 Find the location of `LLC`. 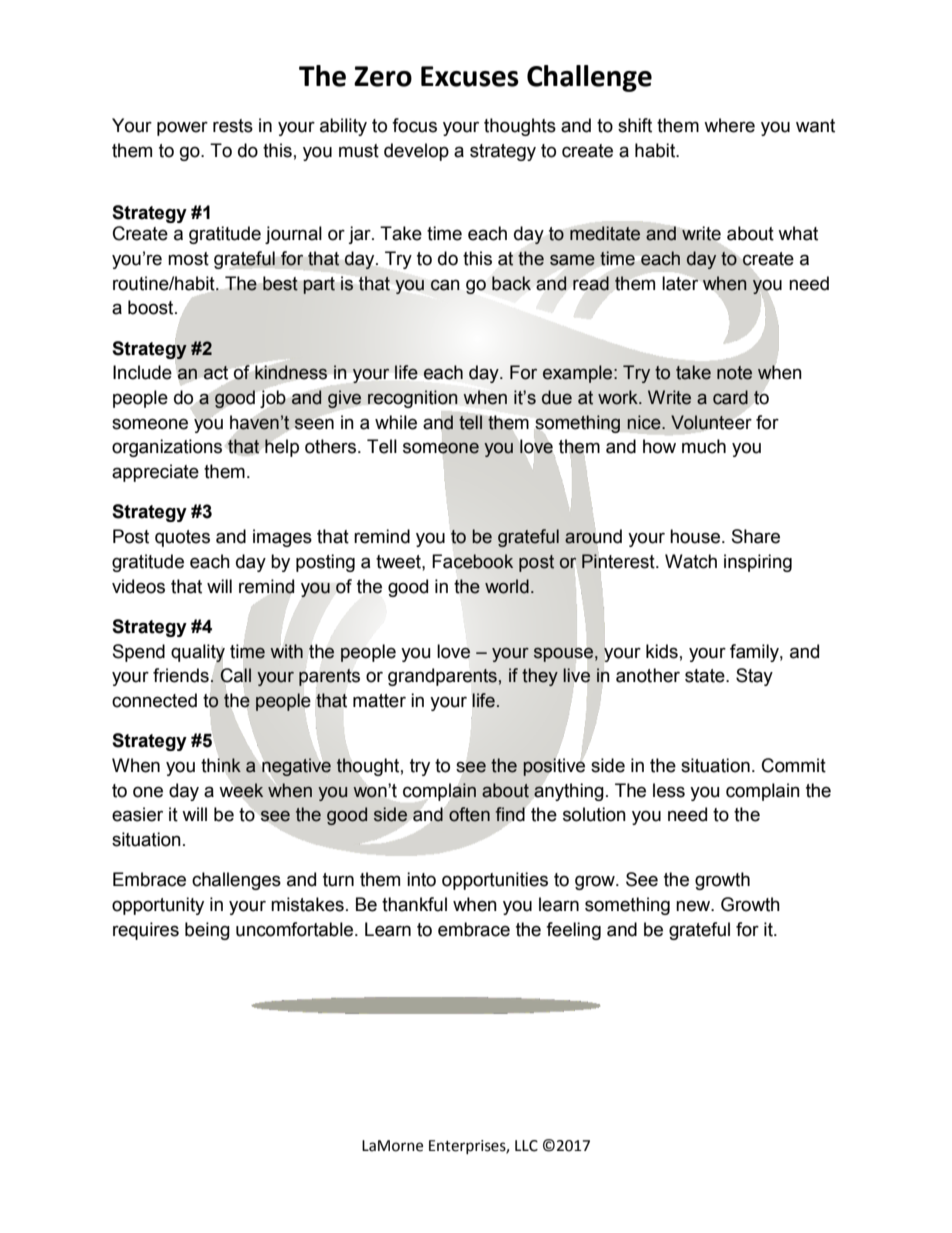

LLC is located at coordinates (526, 1146).
